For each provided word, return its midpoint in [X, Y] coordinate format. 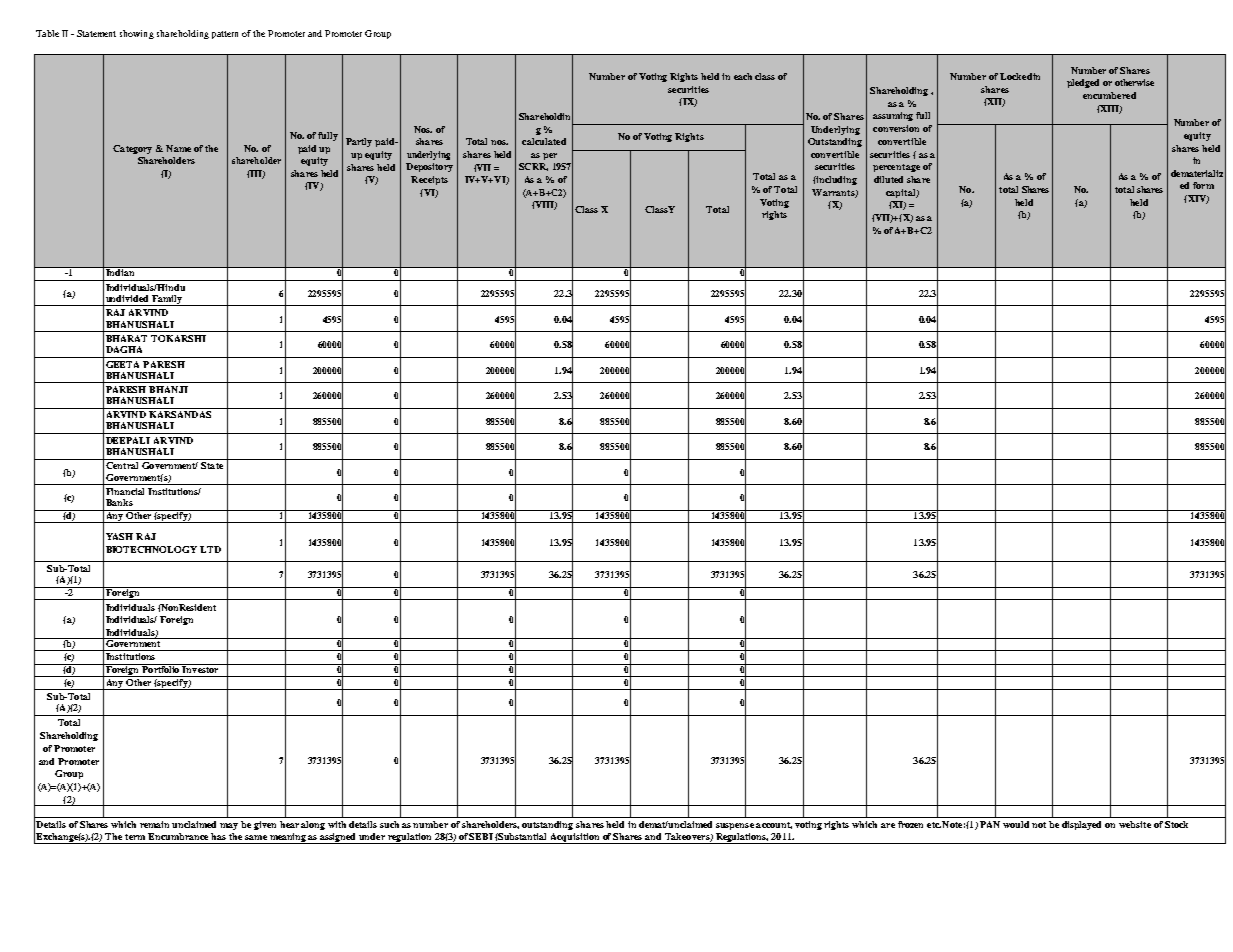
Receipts [429, 180]
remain [154, 824]
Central [122, 465]
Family [167, 300]
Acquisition [575, 838]
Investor [201, 668]
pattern [225, 35]
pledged [1083, 83]
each [743, 76]
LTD [210, 549]
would [1016, 824]
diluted [888, 179]
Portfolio [161, 668]
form [1203, 185]
